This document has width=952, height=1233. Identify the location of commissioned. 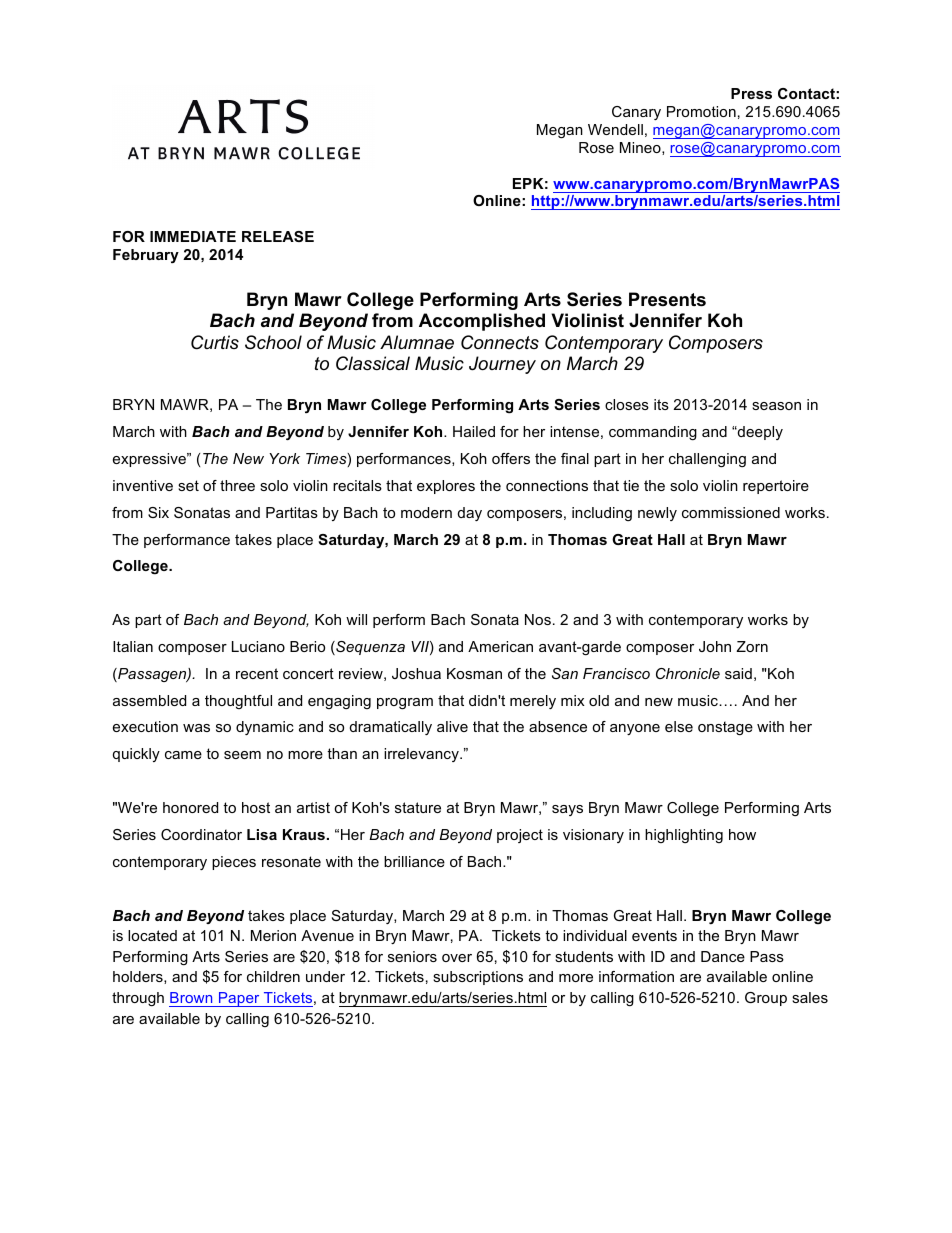
(731, 512).
